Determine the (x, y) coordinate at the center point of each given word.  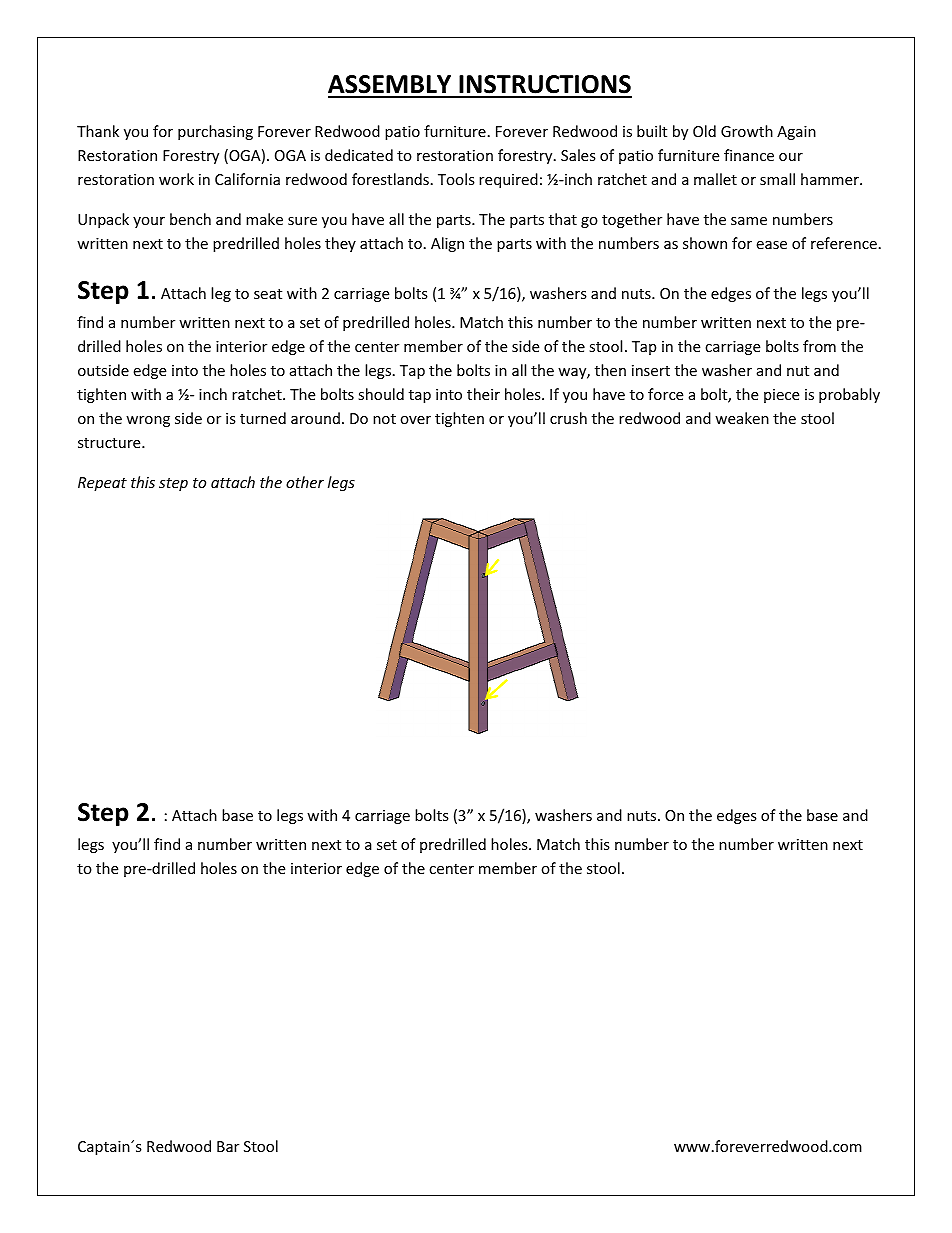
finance (749, 155)
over (415, 420)
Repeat (102, 484)
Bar (228, 1146)
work (176, 179)
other (305, 482)
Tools (456, 179)
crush (568, 418)
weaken (742, 418)
